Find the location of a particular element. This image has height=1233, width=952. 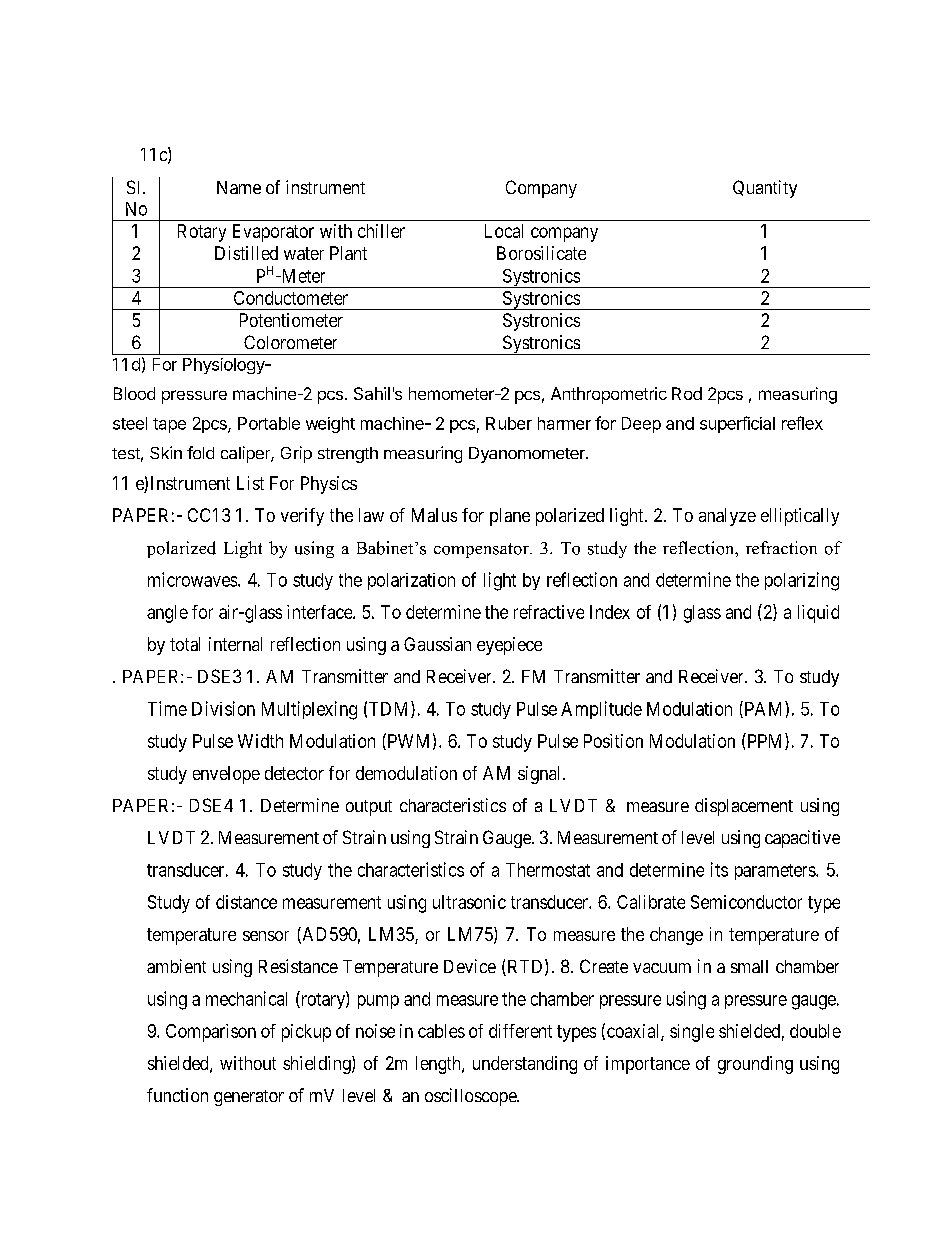

its is located at coordinates (719, 869).
